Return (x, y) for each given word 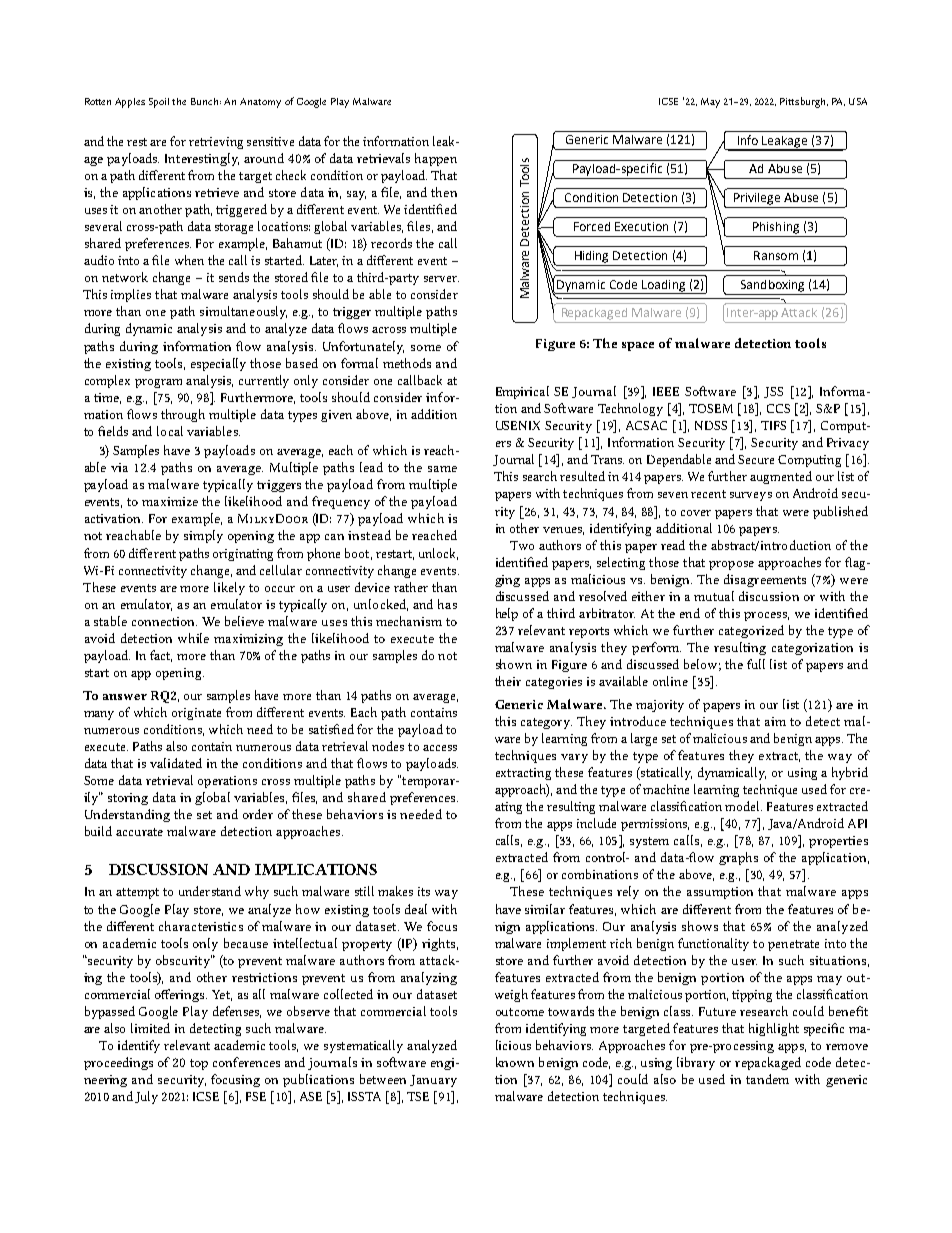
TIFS (773, 425)
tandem (767, 1079)
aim (775, 721)
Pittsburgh (804, 102)
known (515, 1062)
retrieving (216, 143)
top (199, 1064)
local (170, 431)
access (440, 748)
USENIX (518, 425)
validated (176, 763)
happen (436, 159)
